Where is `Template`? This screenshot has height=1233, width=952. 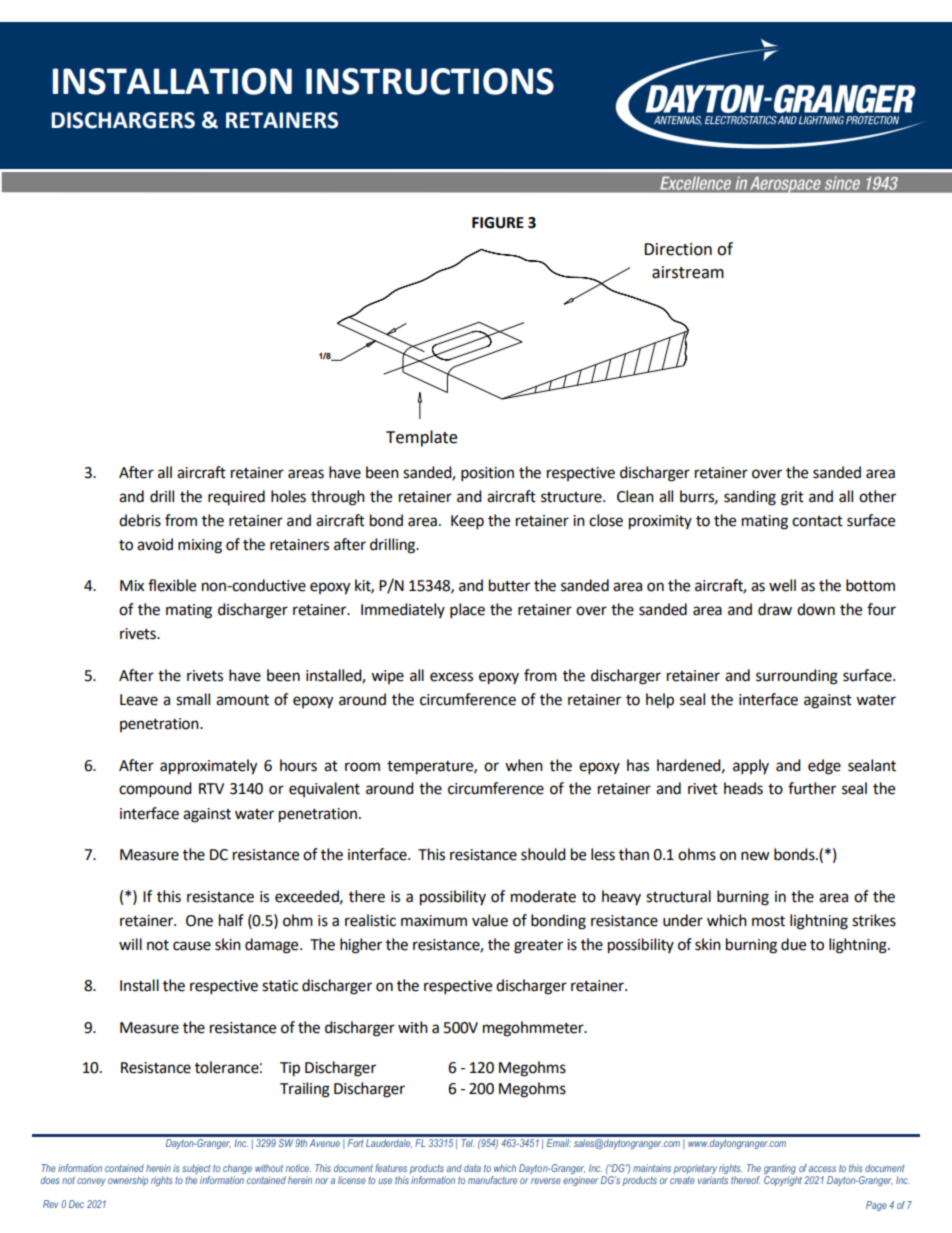
Template is located at coordinates (421, 438).
